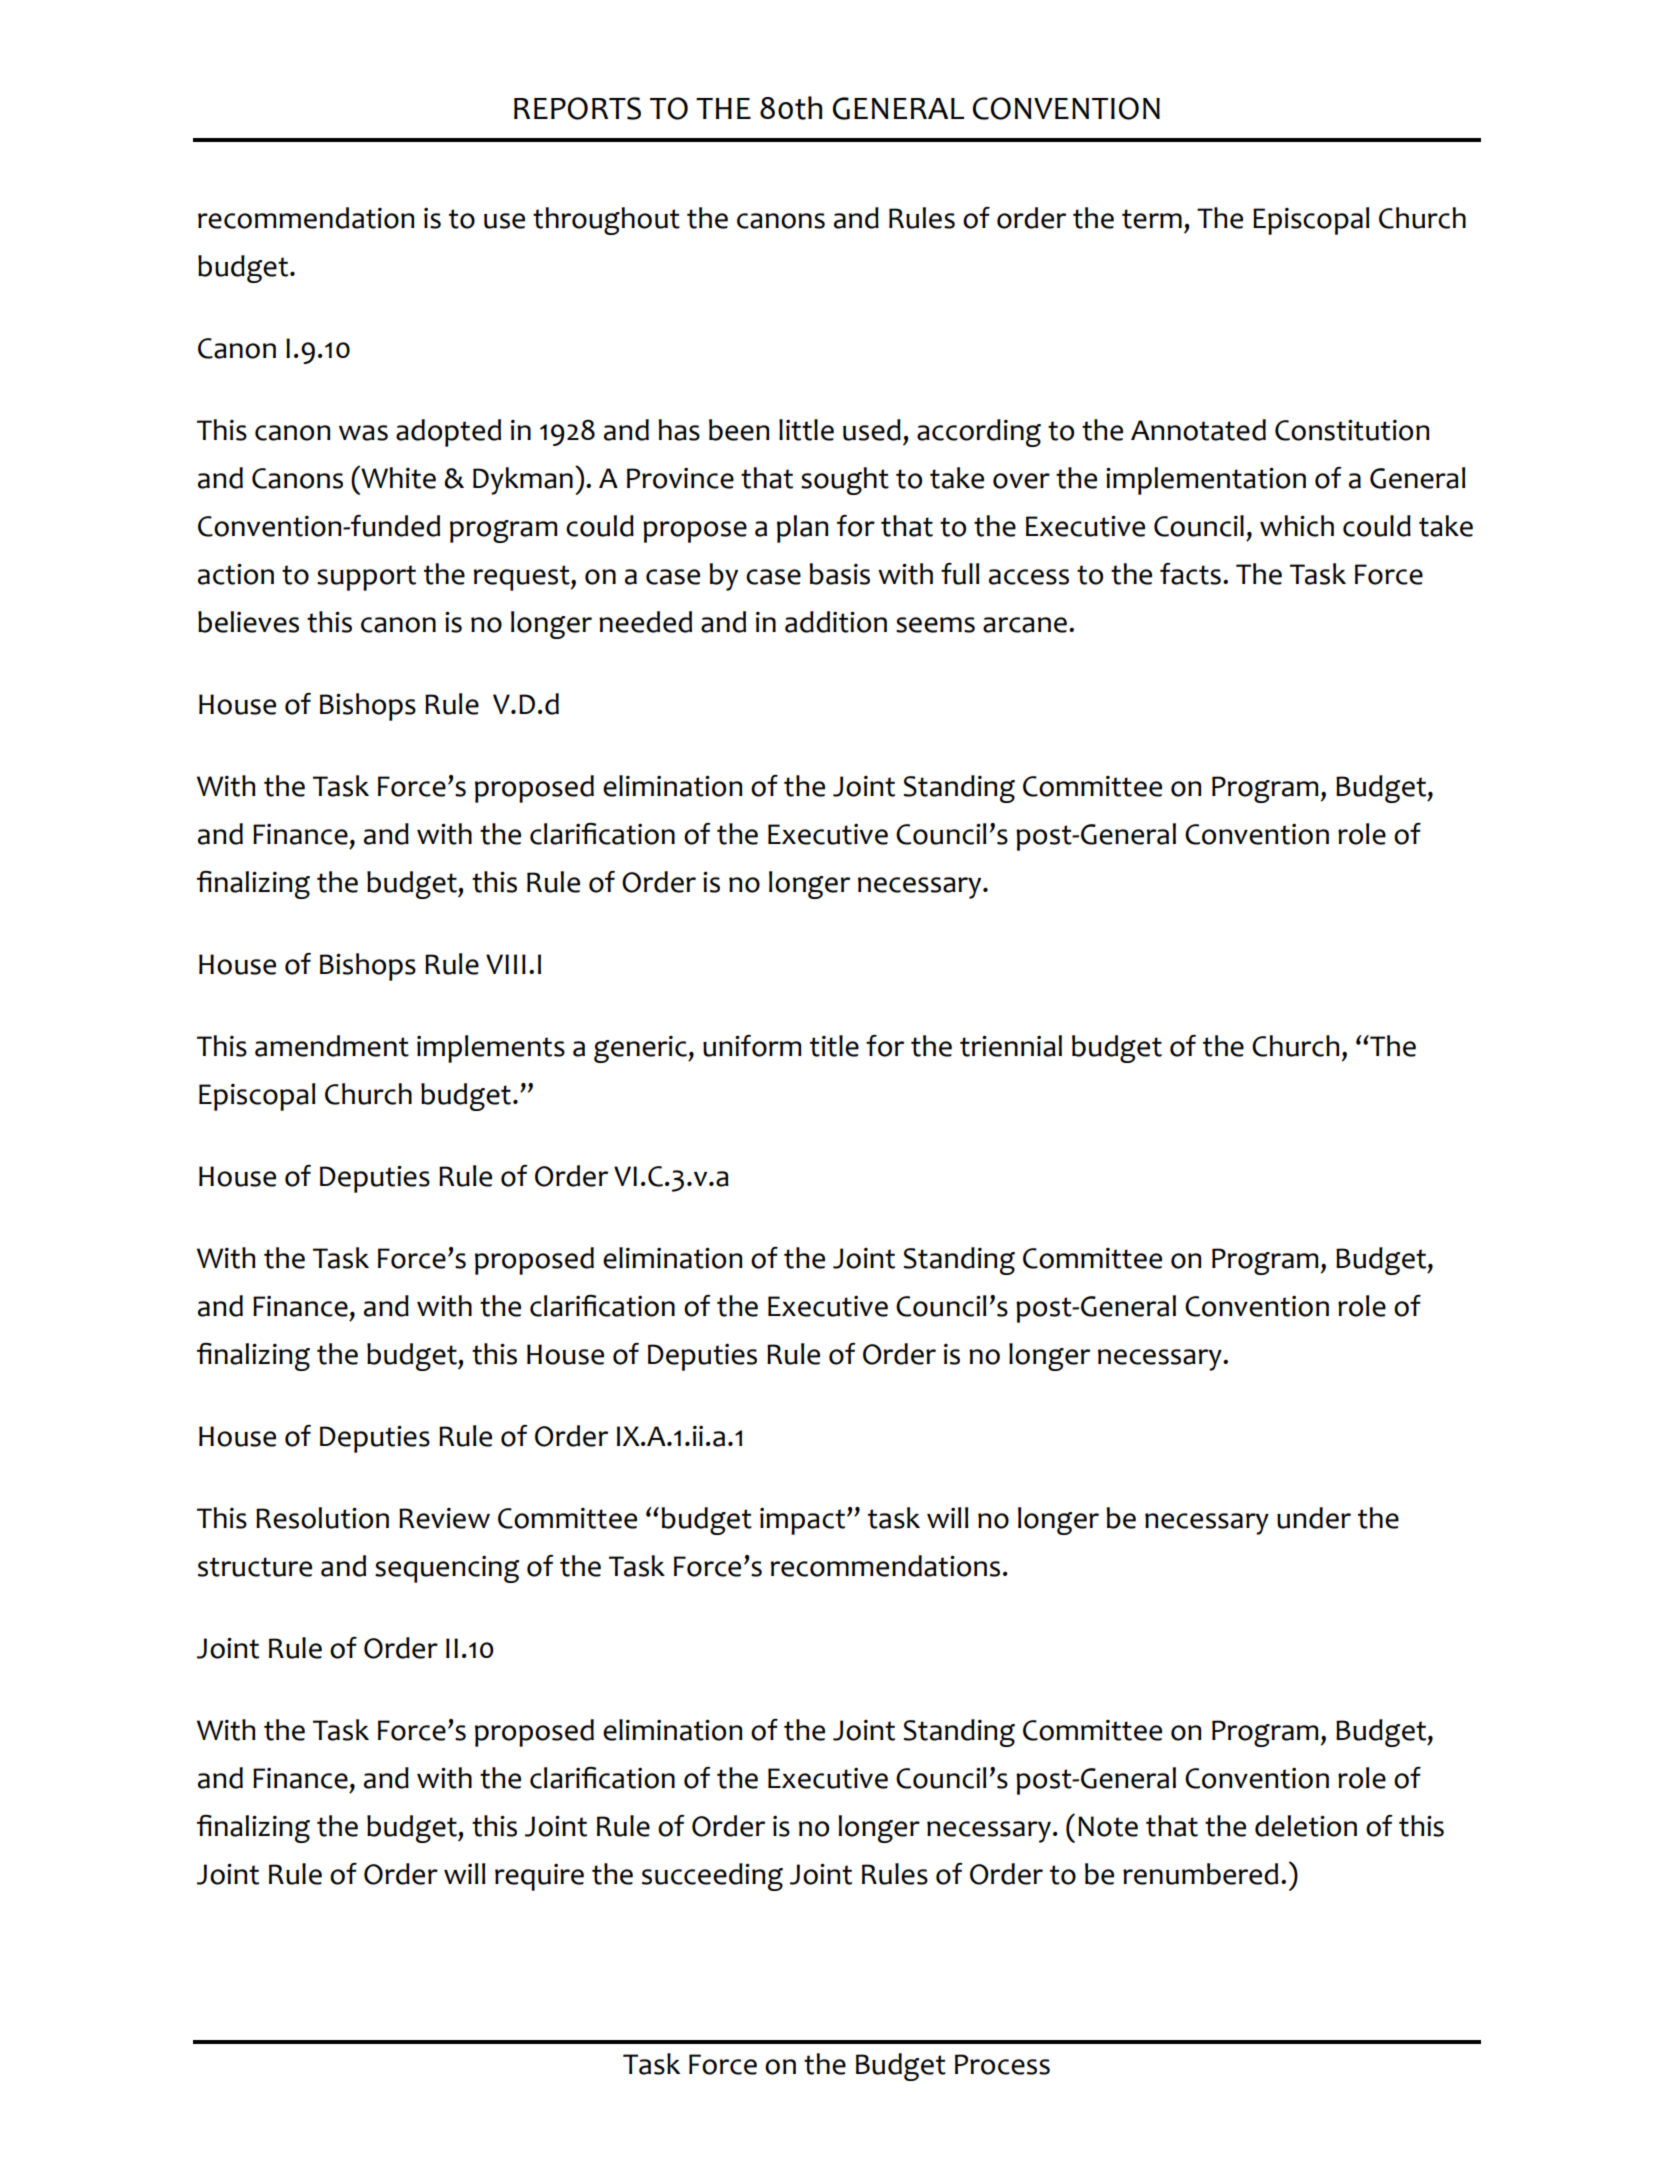 The height and width of the screenshot is (2167, 1674). Describe the element at coordinates (834, 1046) in the screenshot. I see `title` at that location.
